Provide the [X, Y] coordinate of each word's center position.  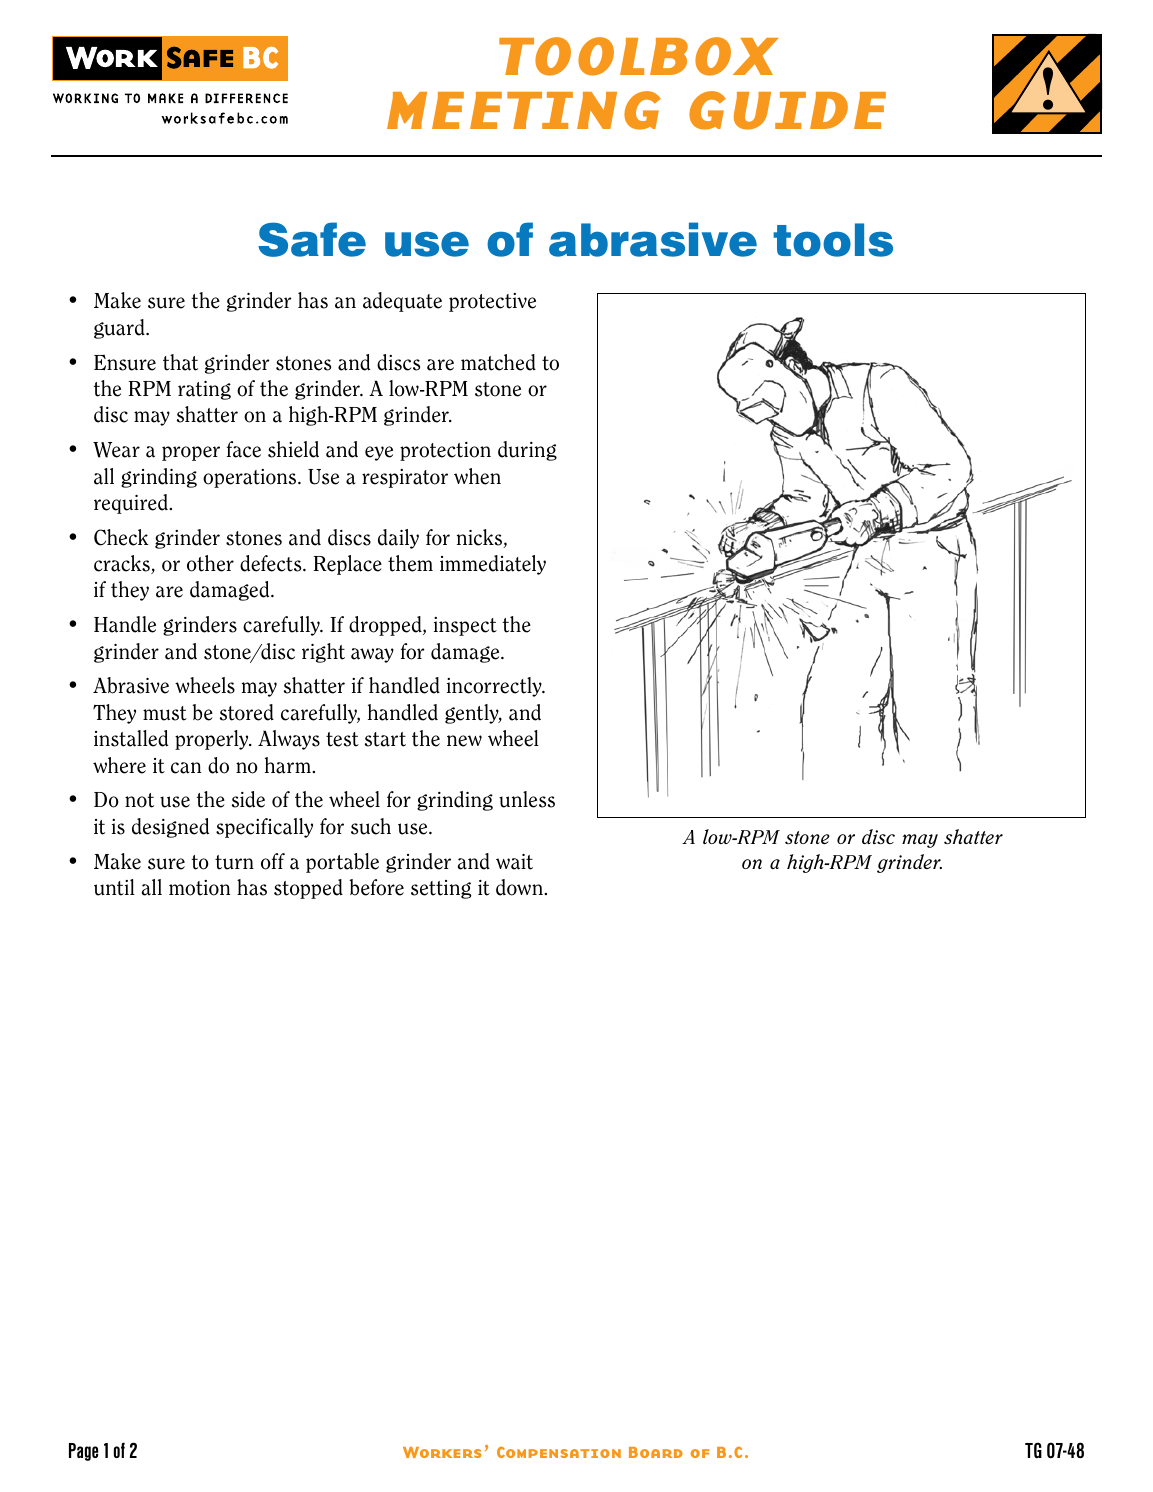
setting [441, 889]
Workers [442, 1452]
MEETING [524, 110]
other [210, 563]
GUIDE [787, 110]
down [519, 887]
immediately [493, 565]
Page [83, 1452]
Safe [312, 239]
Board [656, 1452]
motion [199, 888]
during [527, 451]
